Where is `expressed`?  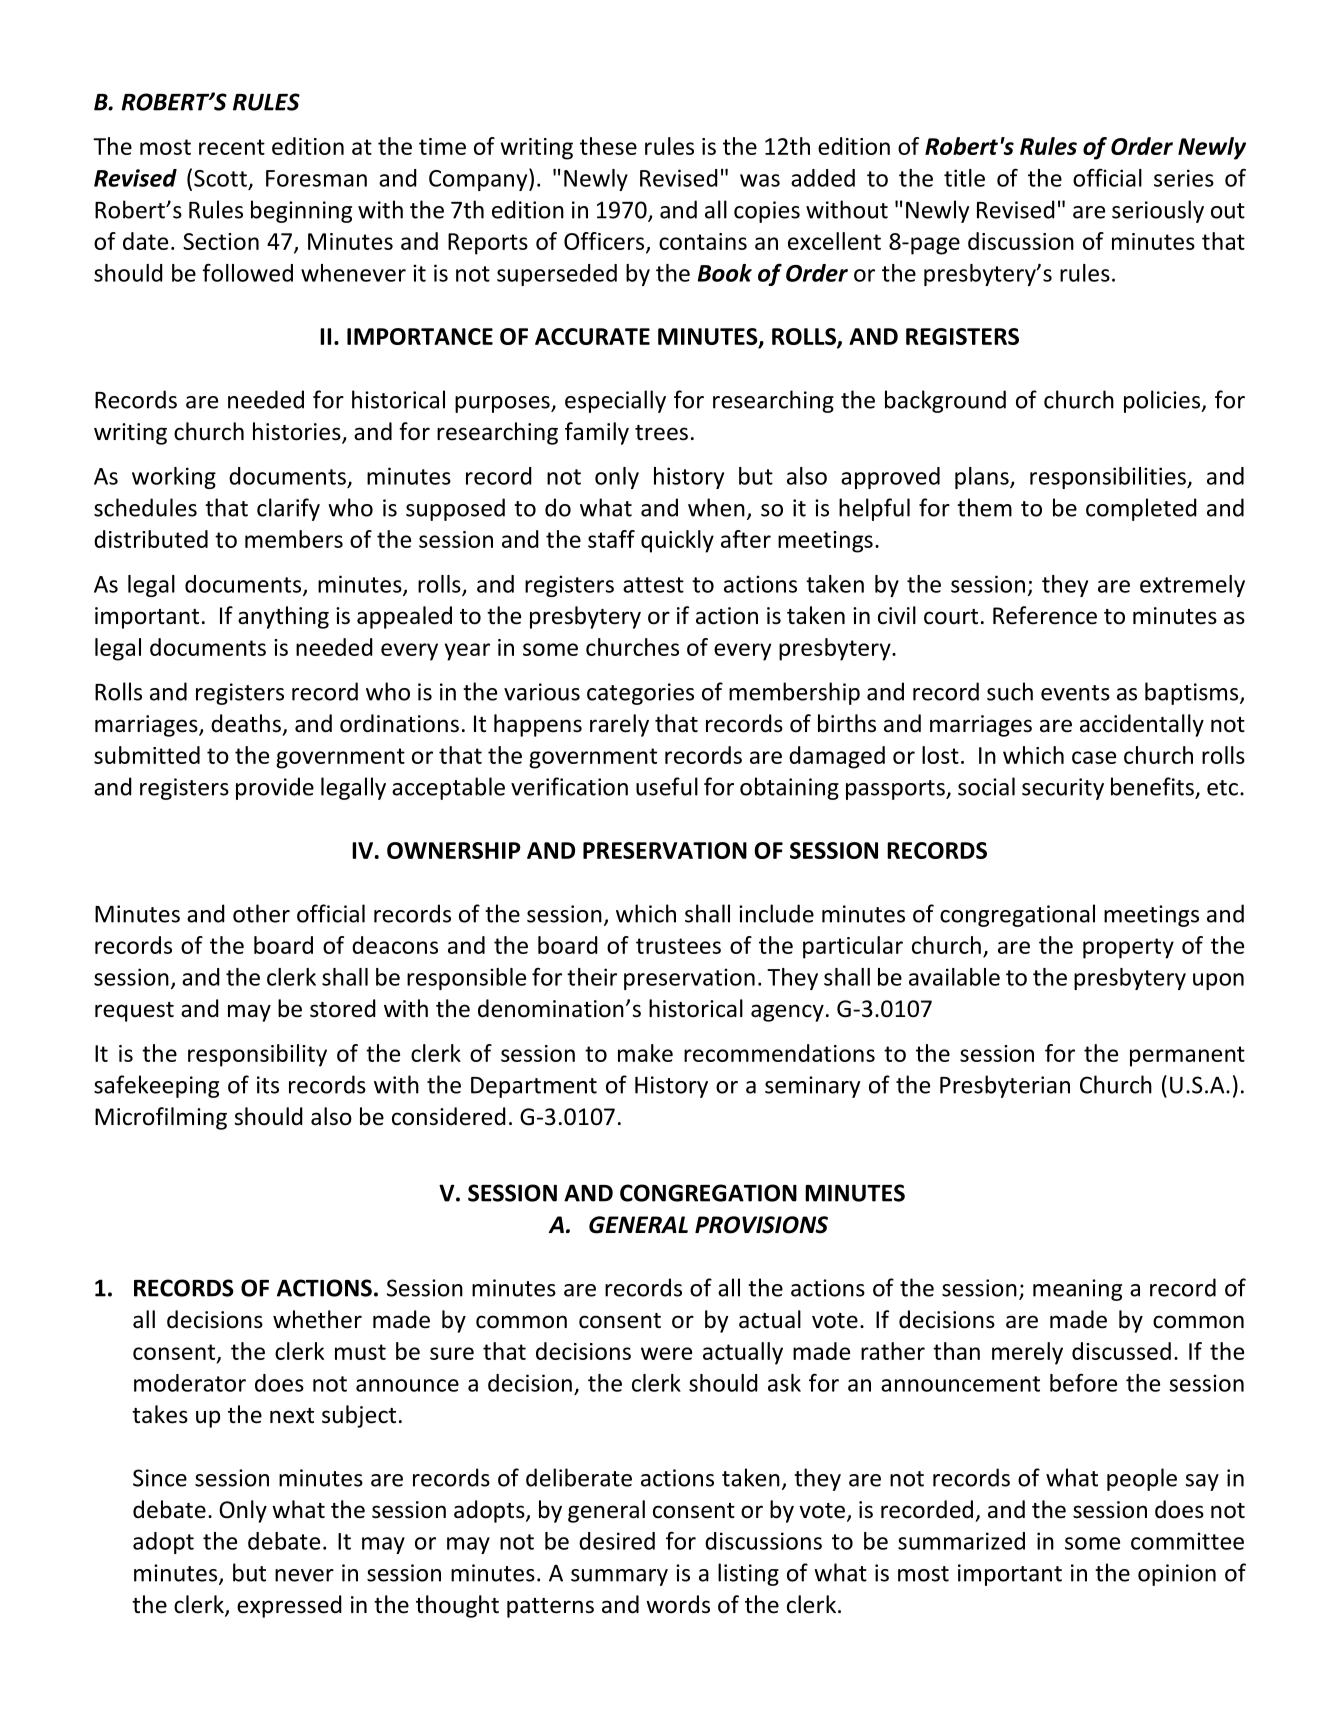
expressed is located at coordinates (289, 1606).
